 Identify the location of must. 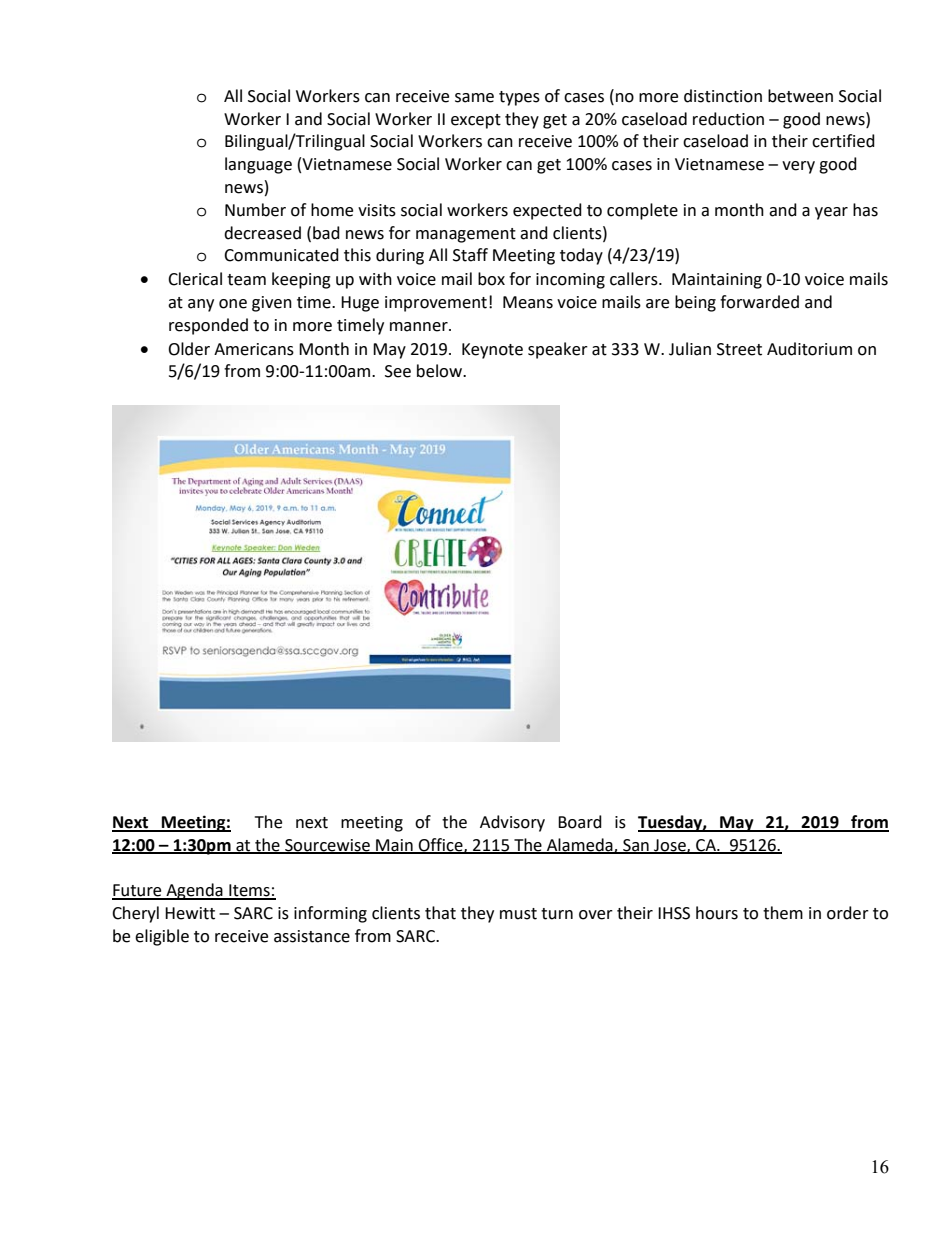
(518, 914).
